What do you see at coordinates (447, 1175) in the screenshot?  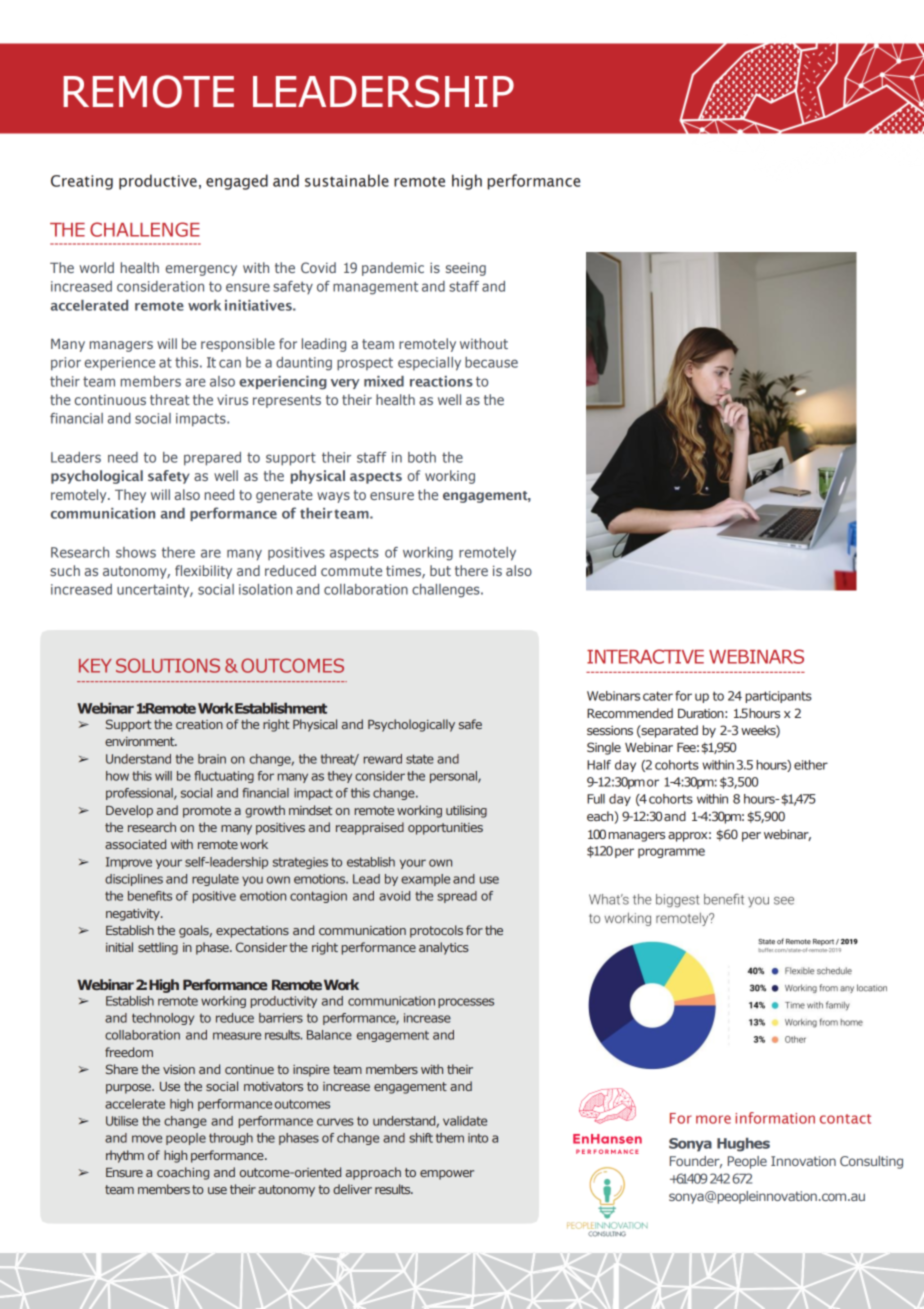 I see `empower` at bounding box center [447, 1175].
